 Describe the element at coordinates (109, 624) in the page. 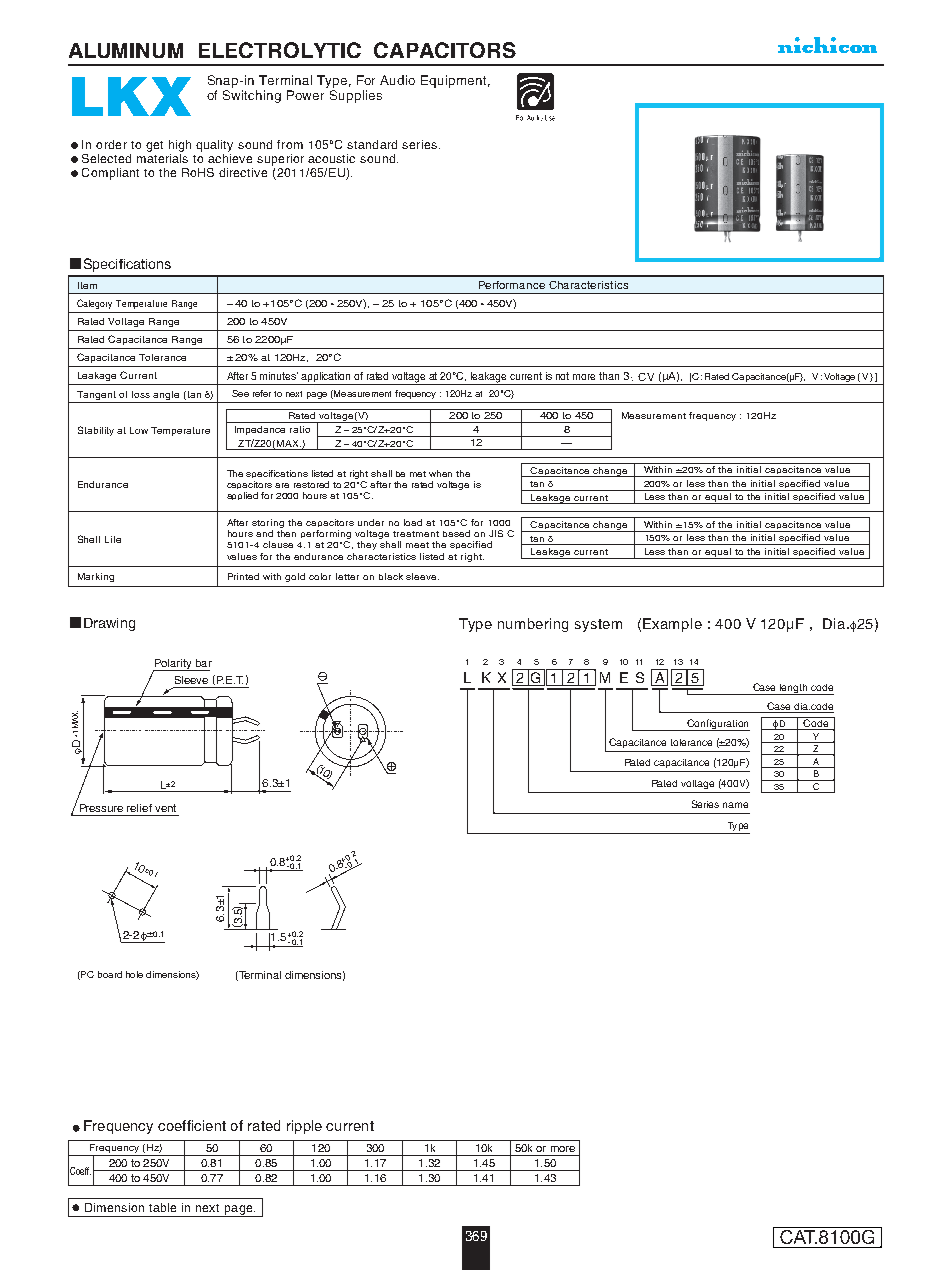

I see `Drawing` at that location.
